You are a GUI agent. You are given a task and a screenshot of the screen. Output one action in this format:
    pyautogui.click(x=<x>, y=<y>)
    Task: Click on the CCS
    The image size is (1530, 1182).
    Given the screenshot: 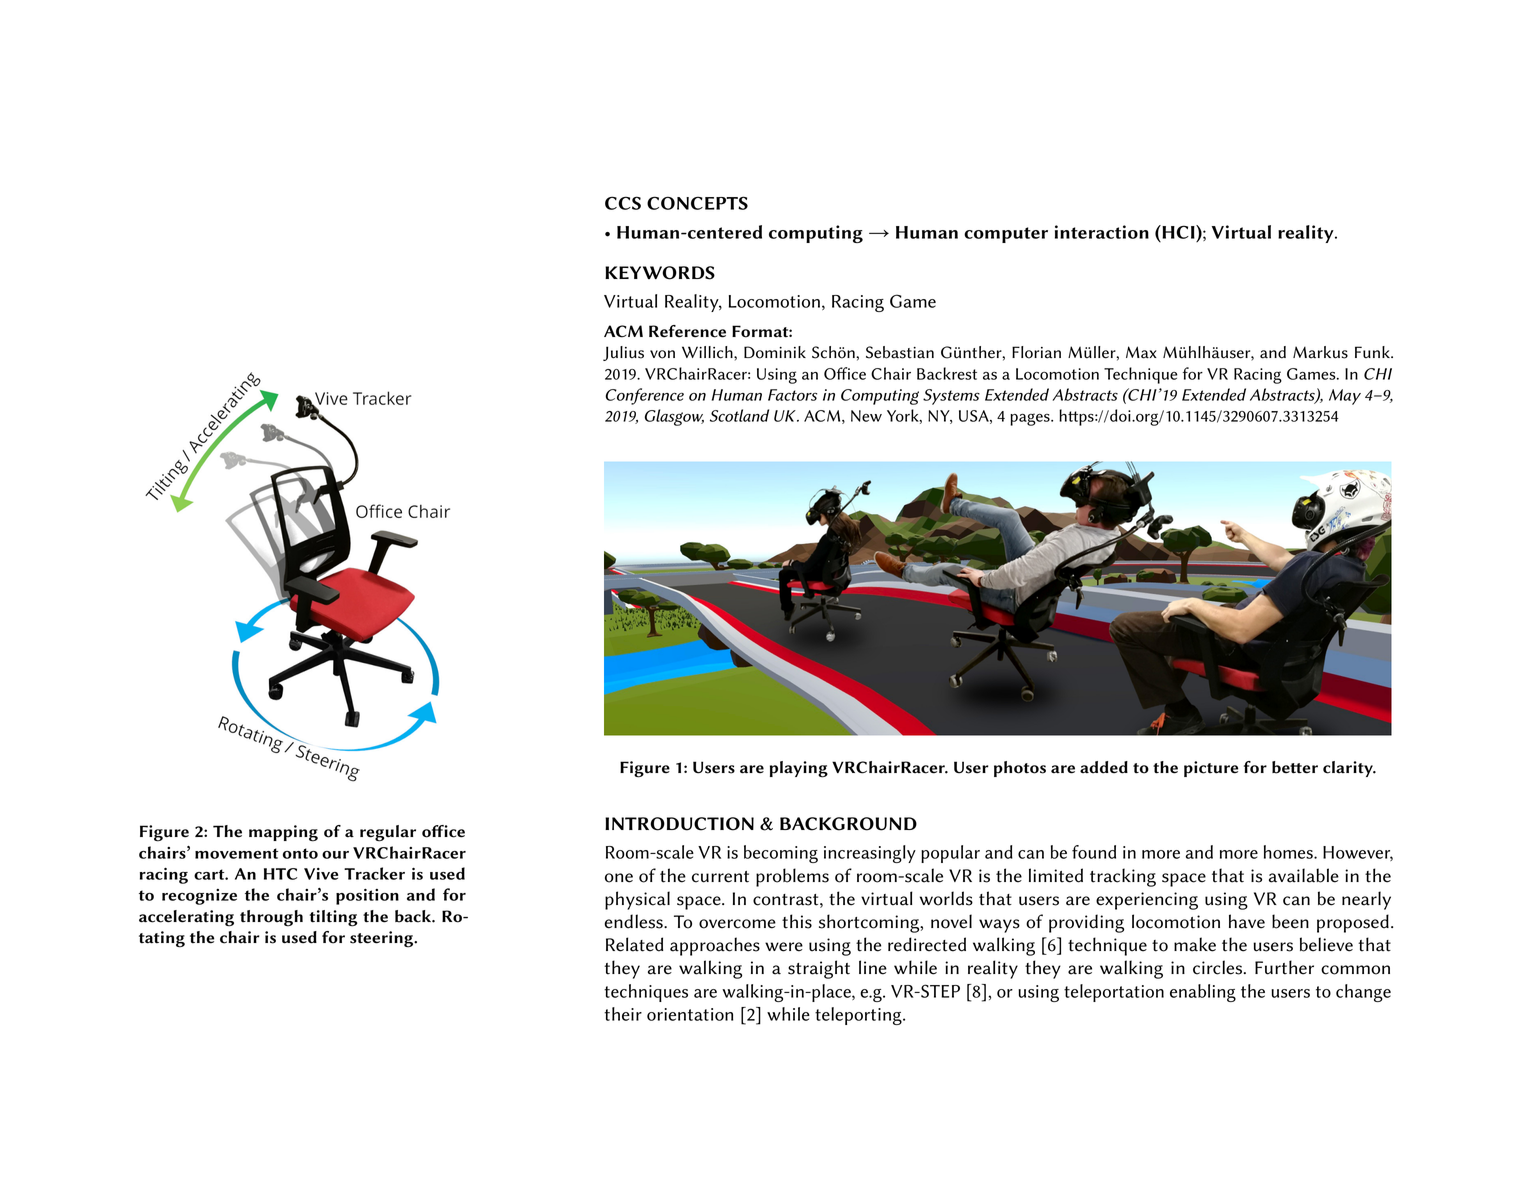 What is the action you would take?
    pyautogui.click(x=623, y=203)
